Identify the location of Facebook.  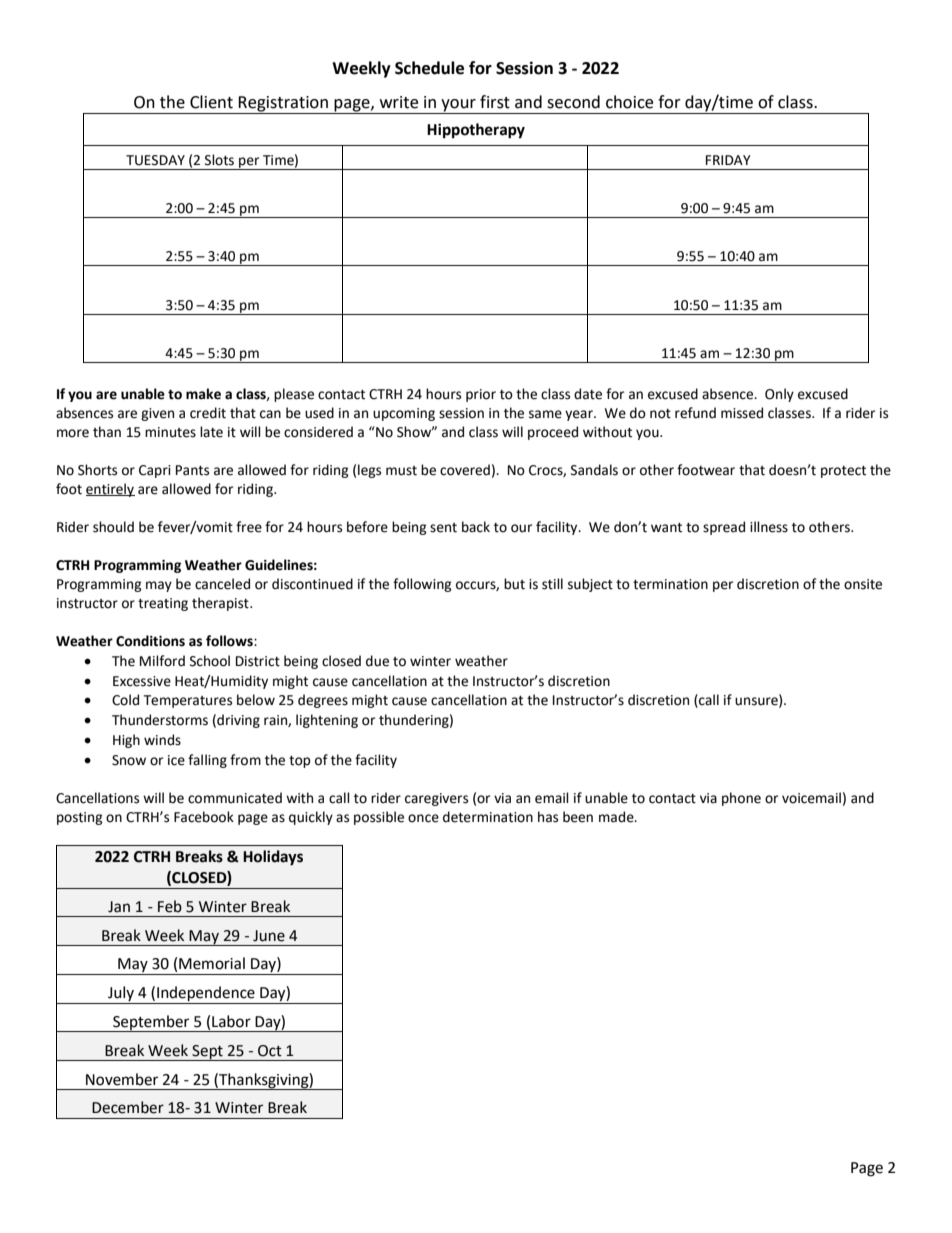
(204, 817).
